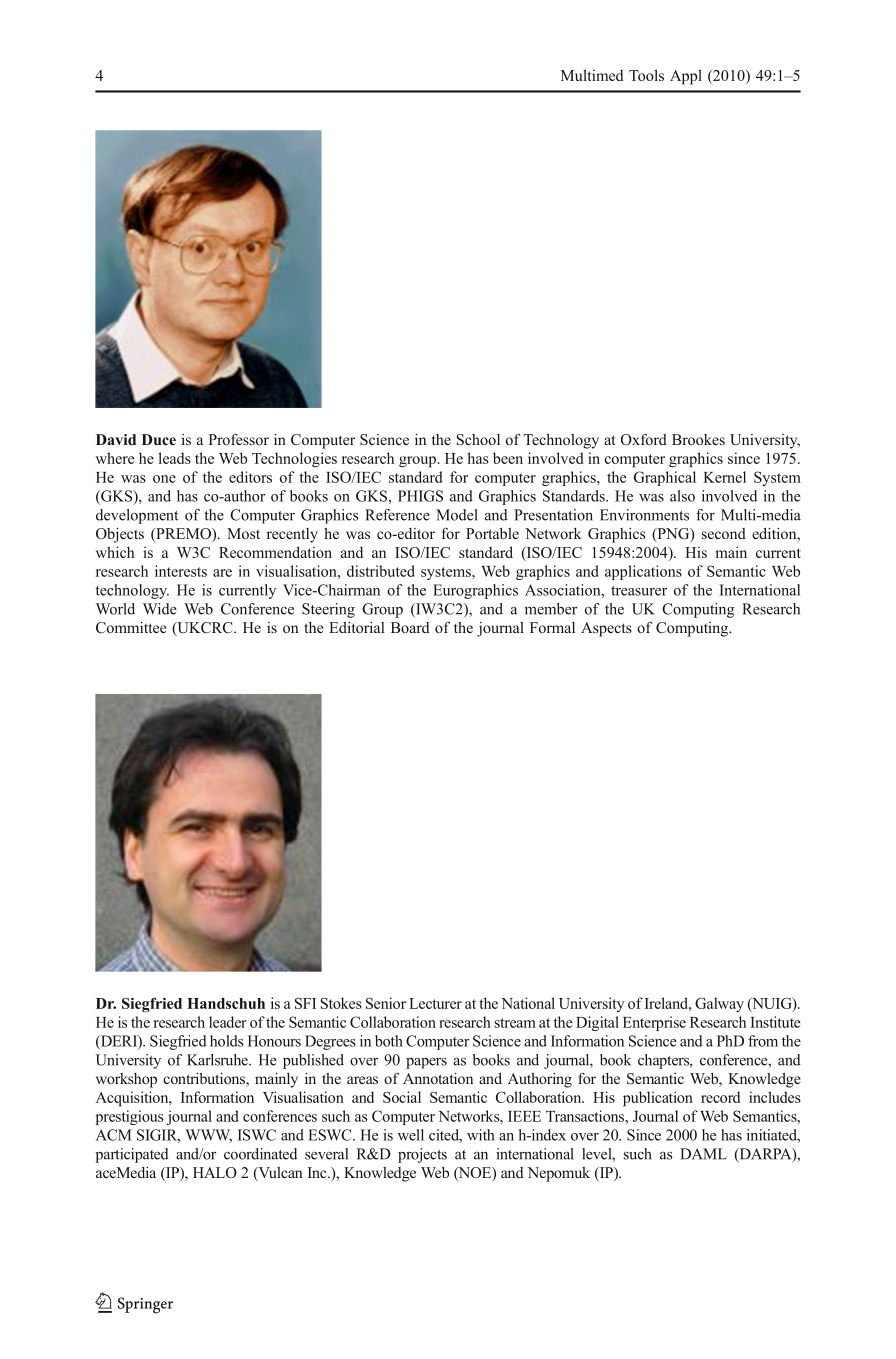 The image size is (896, 1359). What do you see at coordinates (698, 439) in the screenshot?
I see `Brookes` at bounding box center [698, 439].
